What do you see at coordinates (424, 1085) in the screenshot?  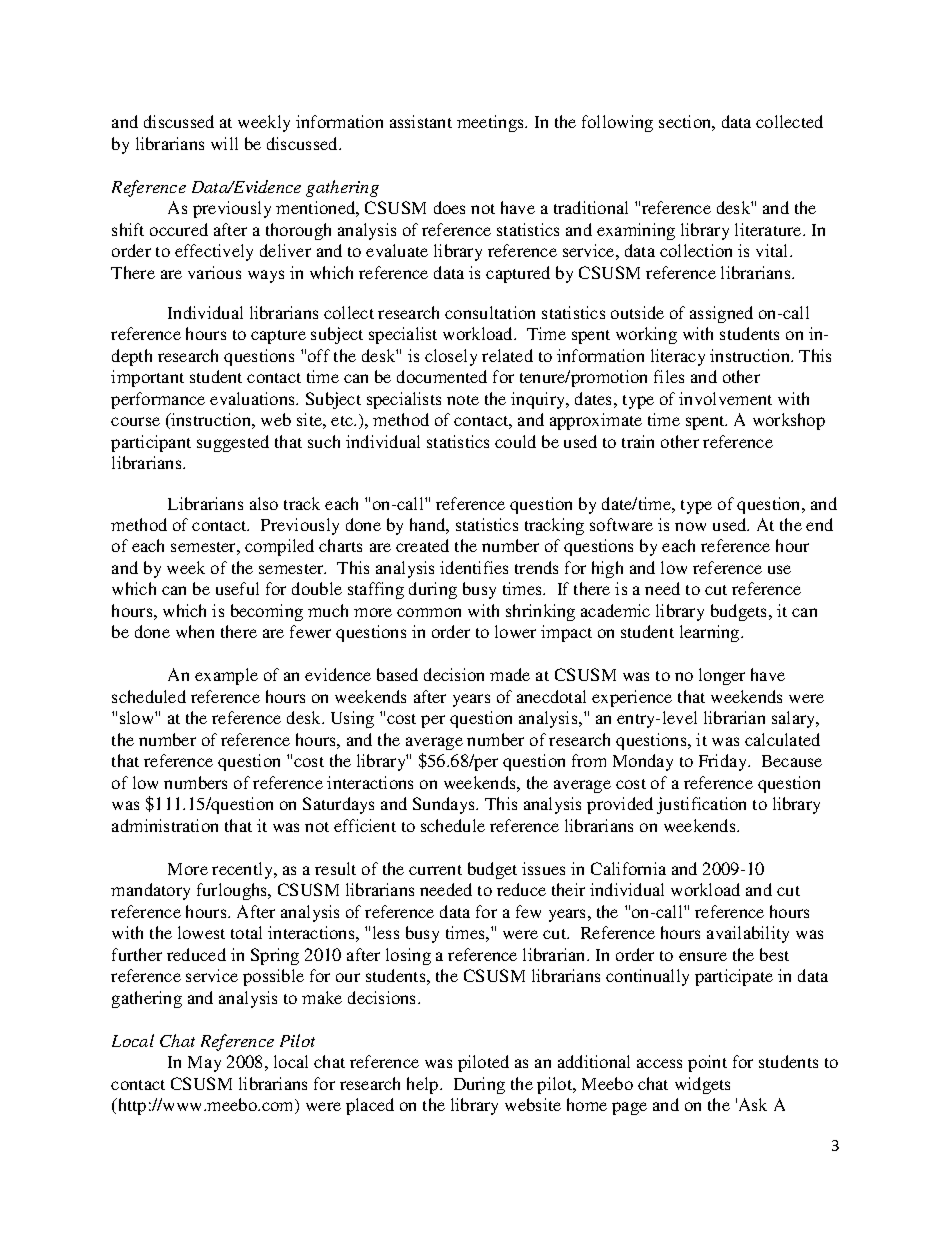 I see `help` at bounding box center [424, 1085].
